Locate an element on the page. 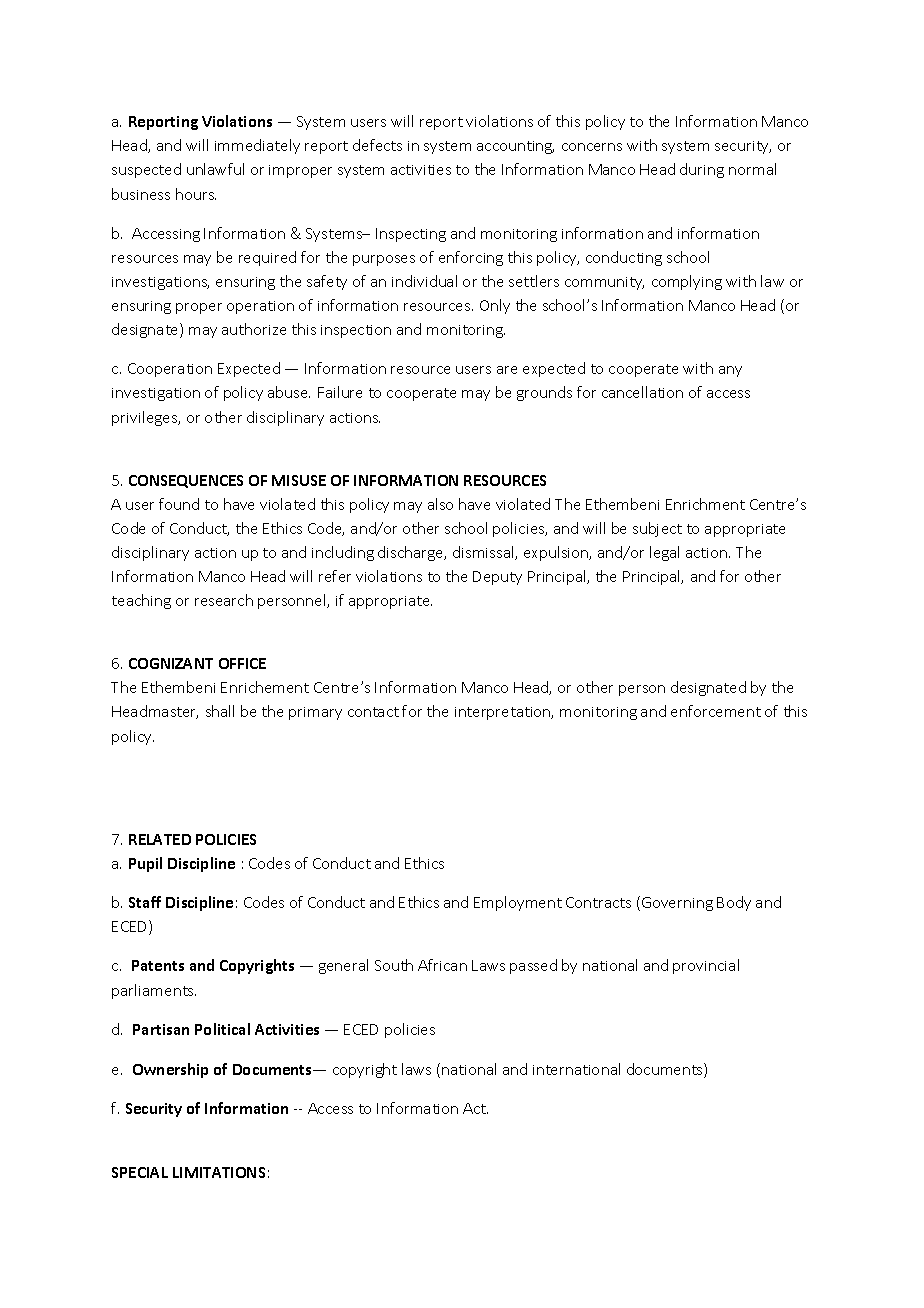 The width and height of the image is (924, 1308). accounting is located at coordinates (515, 147).
